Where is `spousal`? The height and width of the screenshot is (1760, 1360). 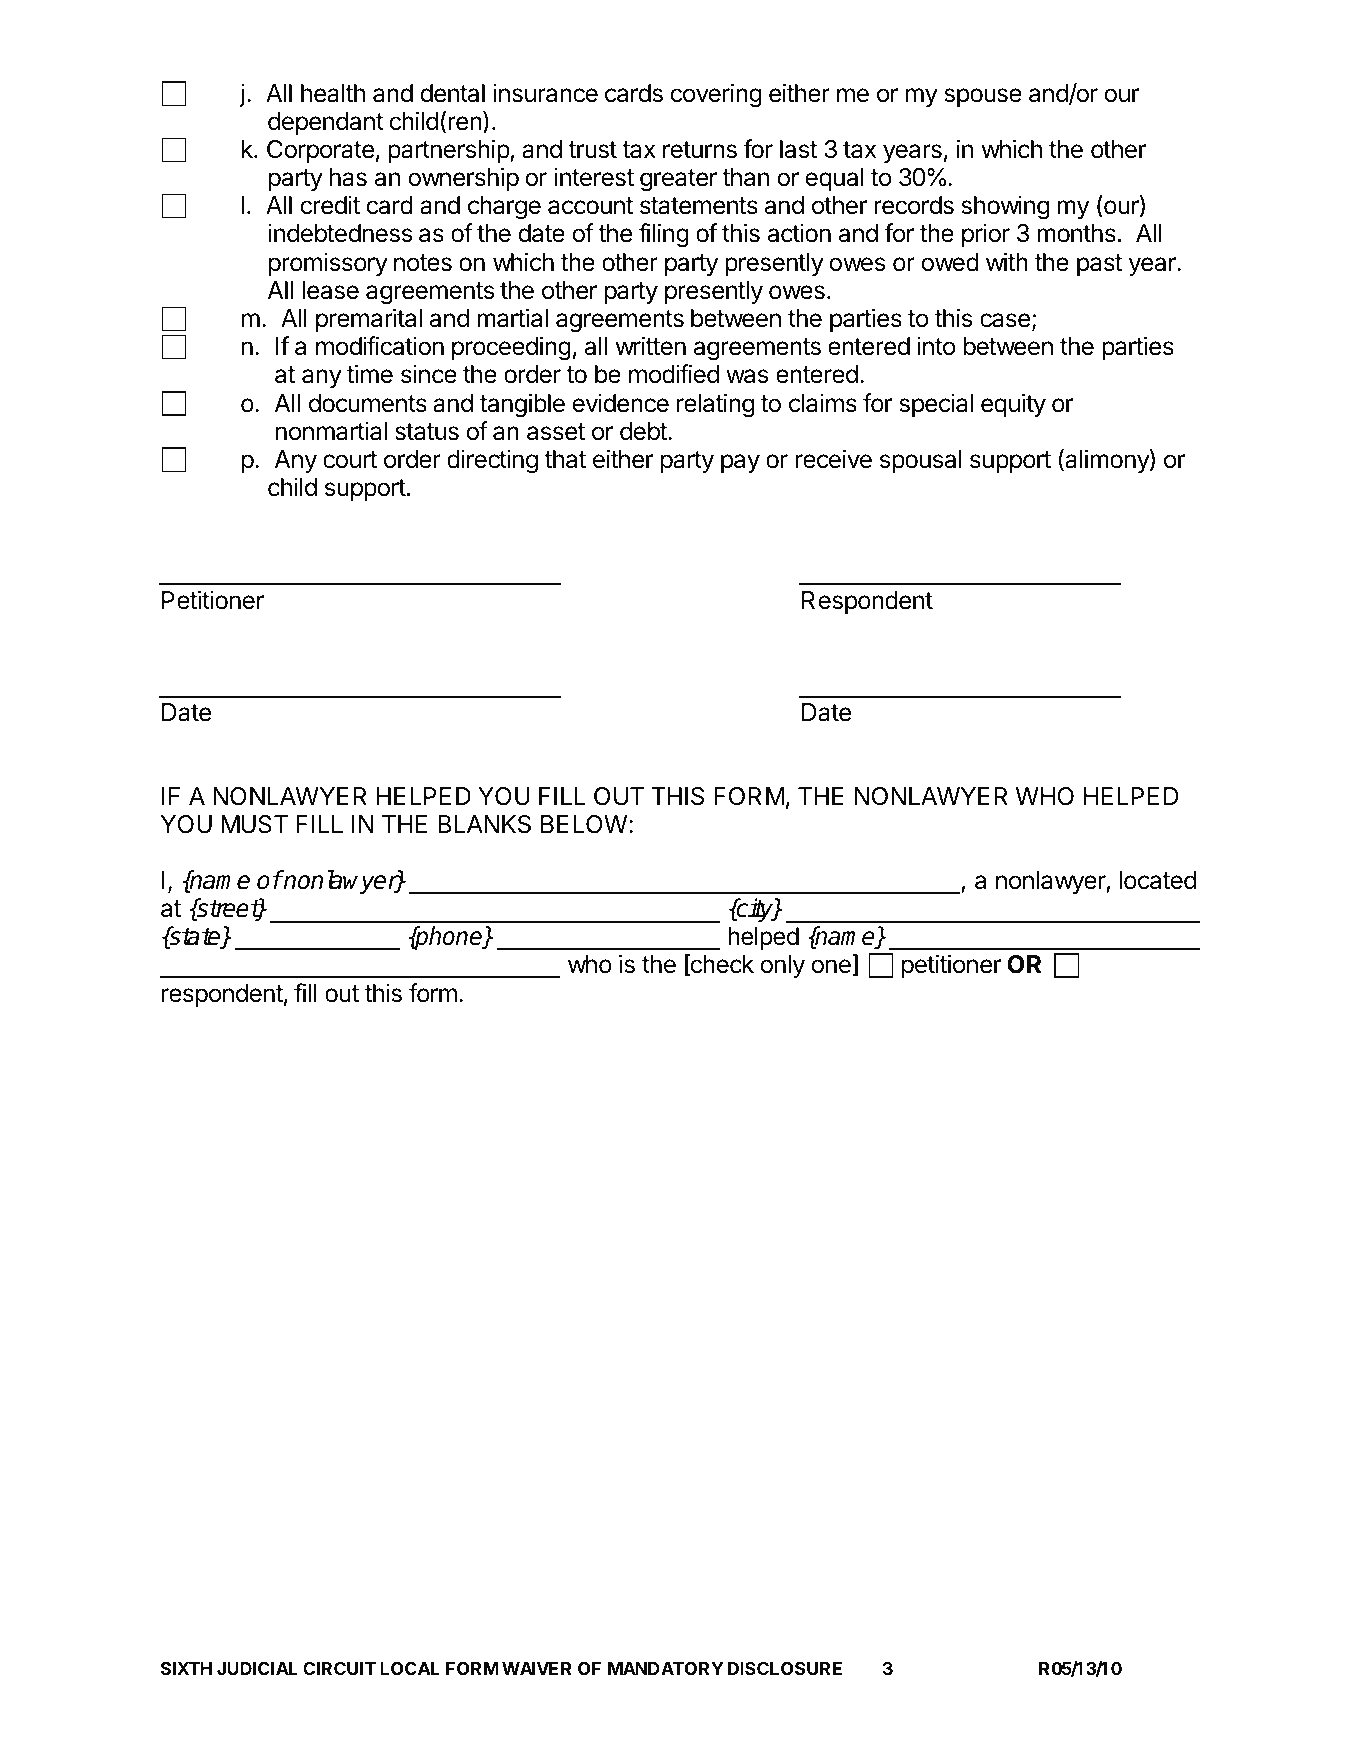 spousal is located at coordinates (921, 461).
